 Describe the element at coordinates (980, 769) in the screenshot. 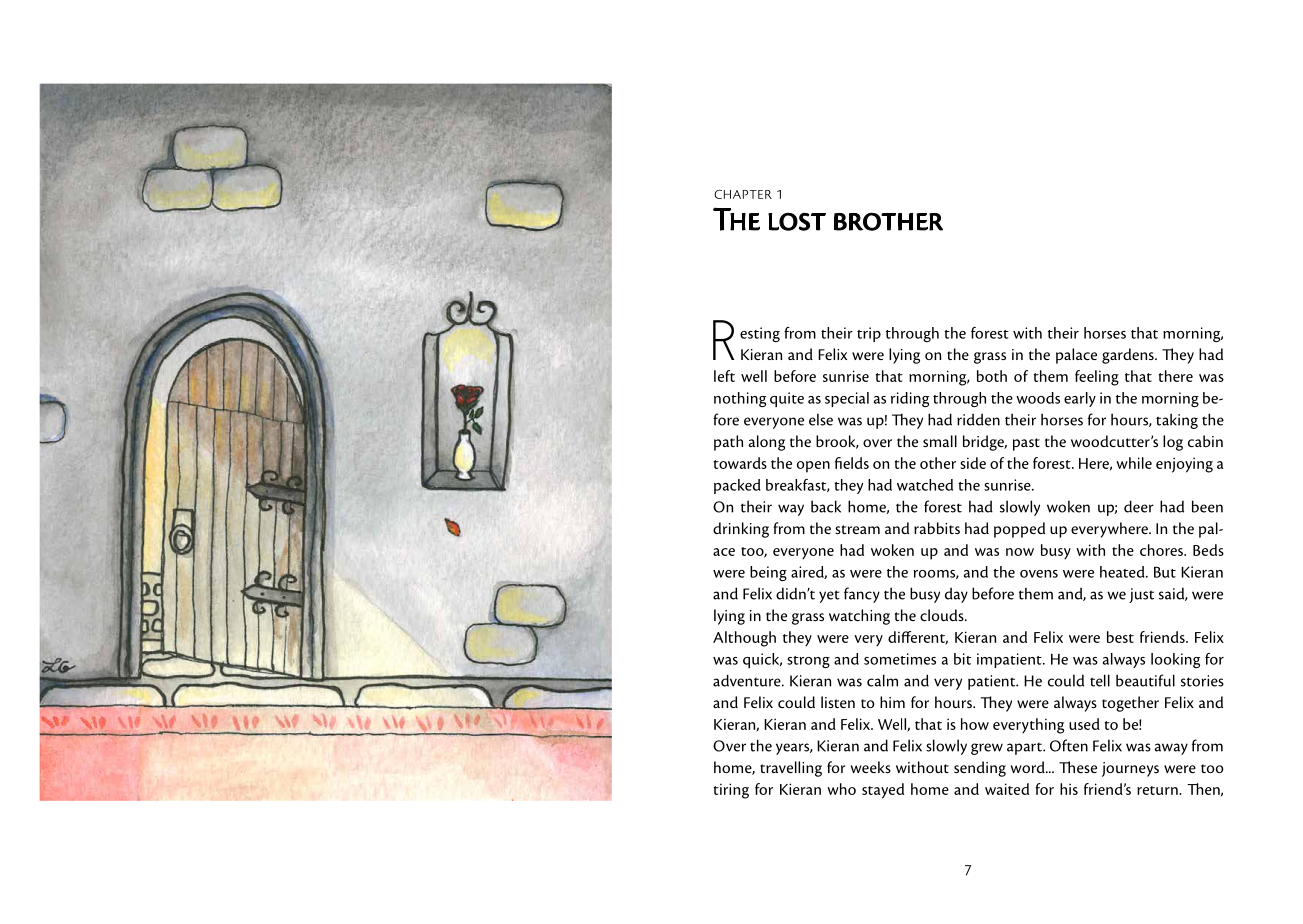

I see `sending` at that location.
